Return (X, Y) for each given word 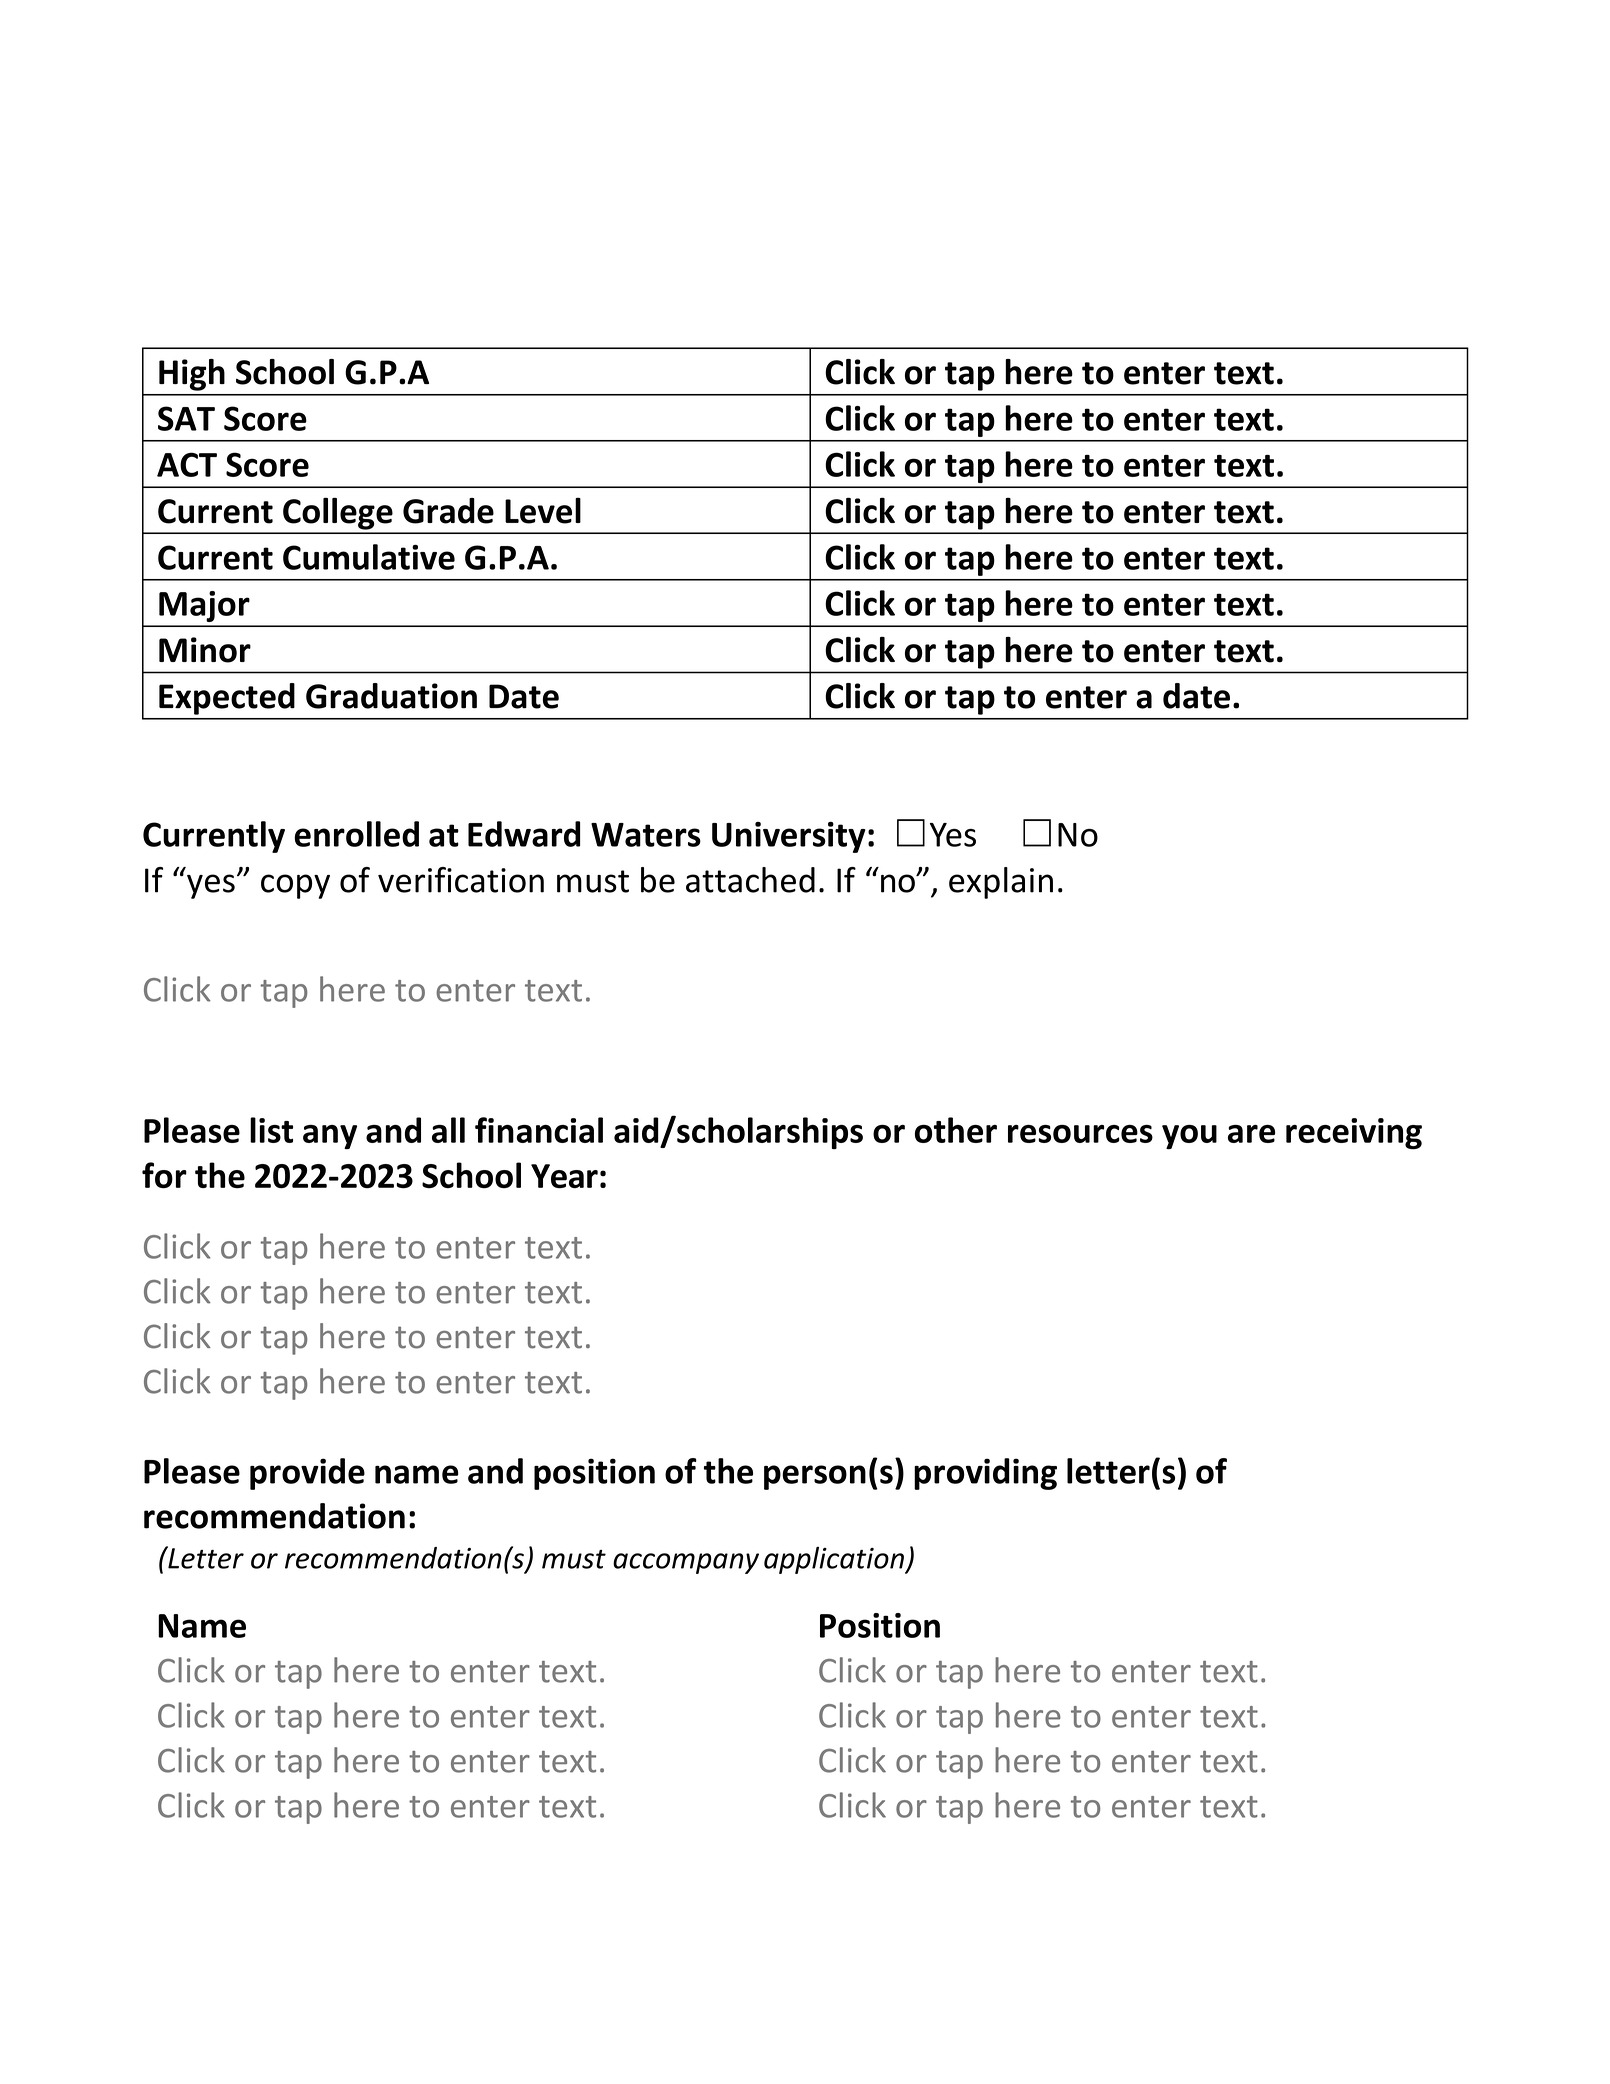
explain (1001, 883)
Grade (448, 511)
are (1251, 1134)
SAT (186, 418)
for (164, 1175)
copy (295, 886)
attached (750, 880)
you (1189, 1137)
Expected (227, 699)
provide (307, 1474)
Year (564, 1176)
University (789, 837)
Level (543, 511)
